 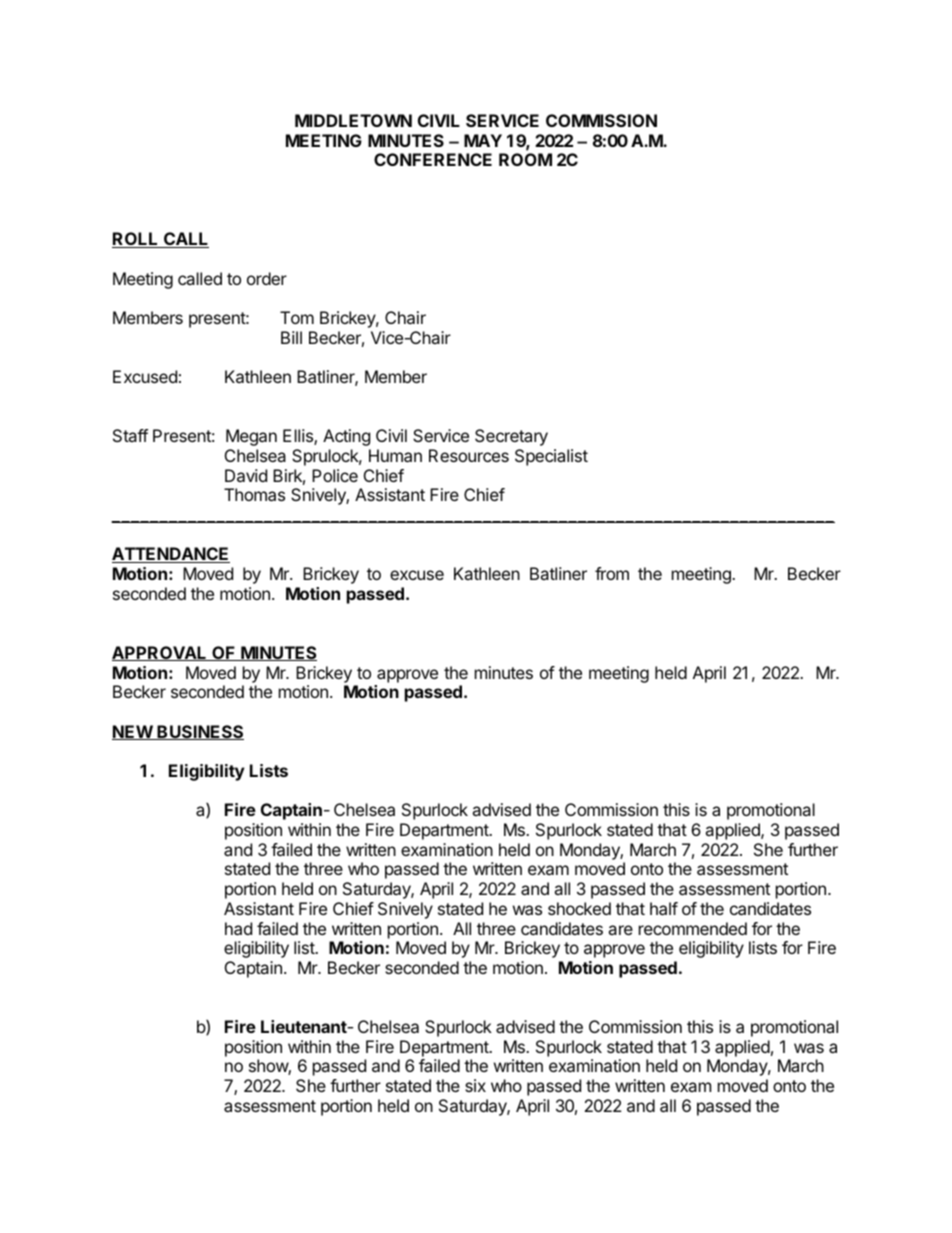 What do you see at coordinates (395, 455) in the screenshot?
I see `Human` at bounding box center [395, 455].
